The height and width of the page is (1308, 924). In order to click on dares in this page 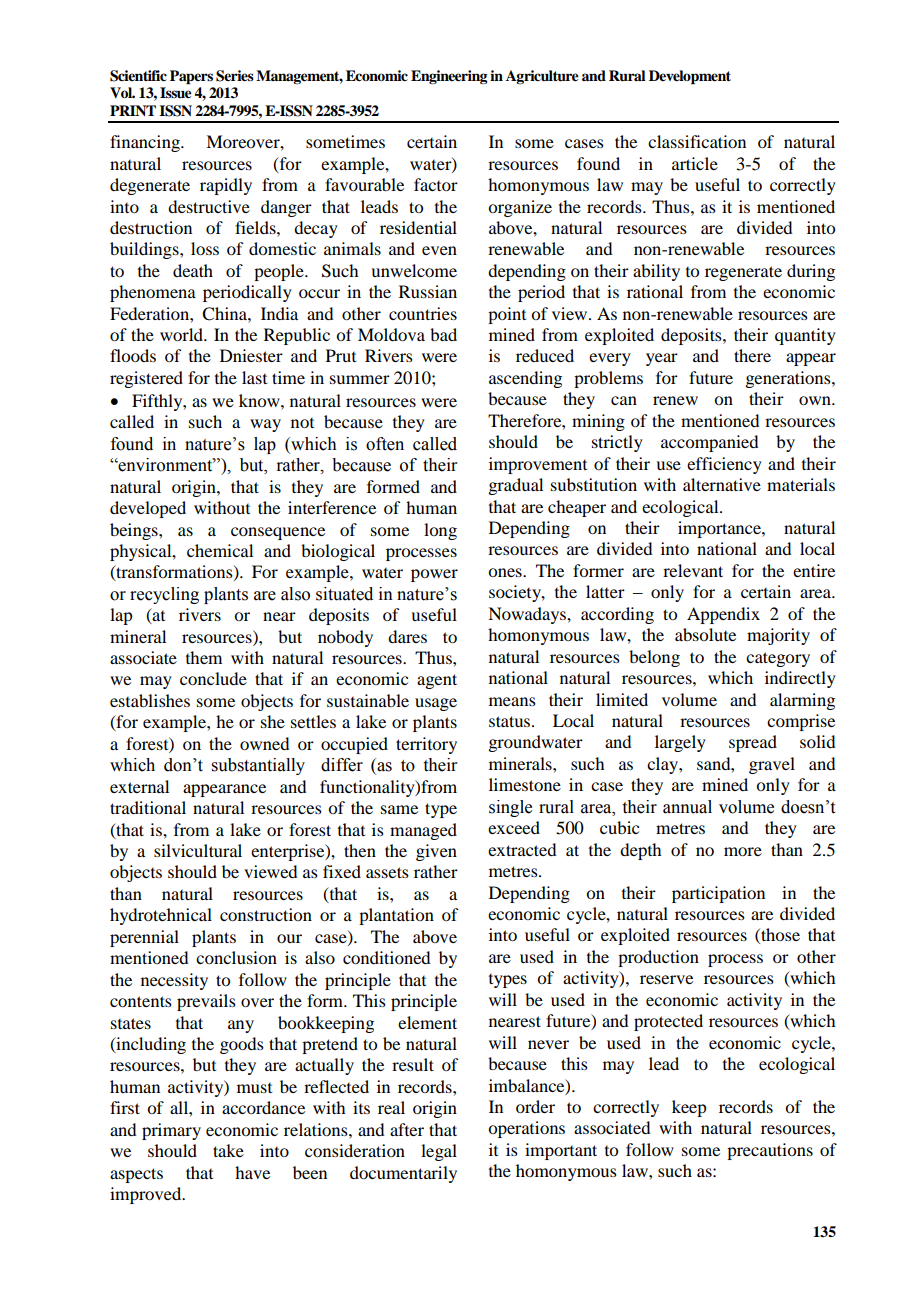, I will do `click(407, 636)`.
